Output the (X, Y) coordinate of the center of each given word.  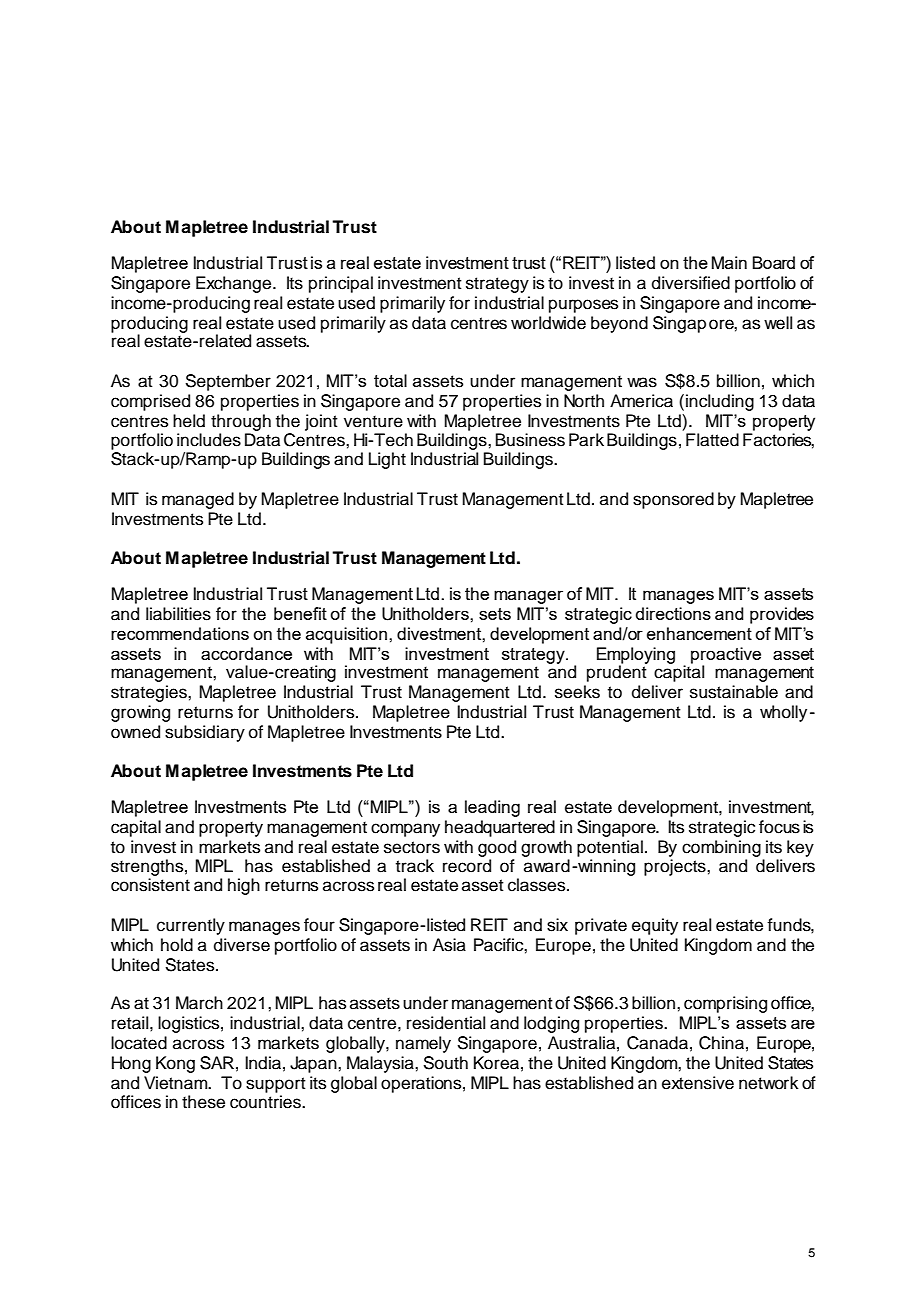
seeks (577, 692)
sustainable (734, 692)
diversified (691, 283)
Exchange (235, 284)
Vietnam (177, 1083)
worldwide (548, 323)
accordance (246, 653)
